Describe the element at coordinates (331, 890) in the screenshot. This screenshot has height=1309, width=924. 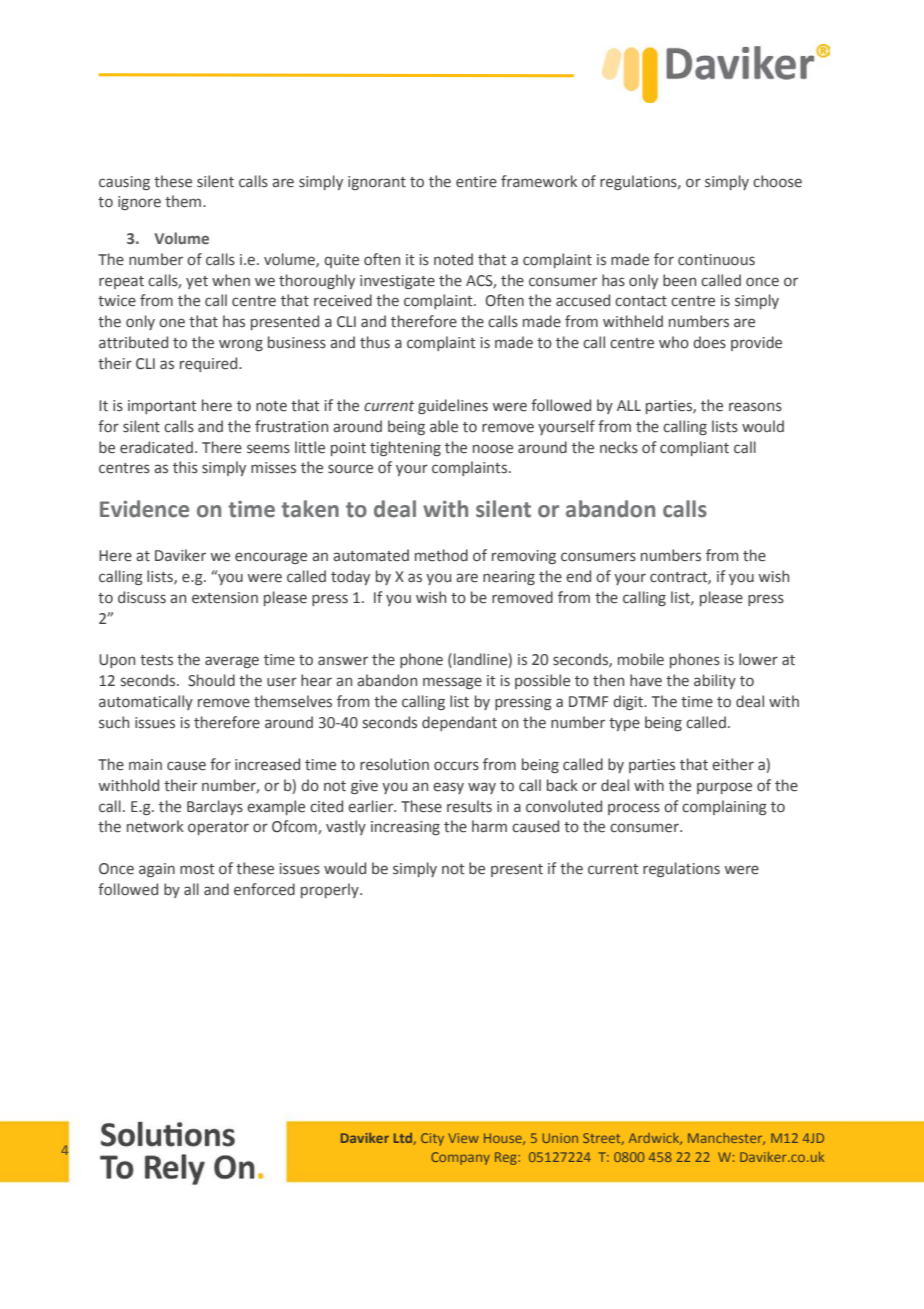
I see `properly` at that location.
